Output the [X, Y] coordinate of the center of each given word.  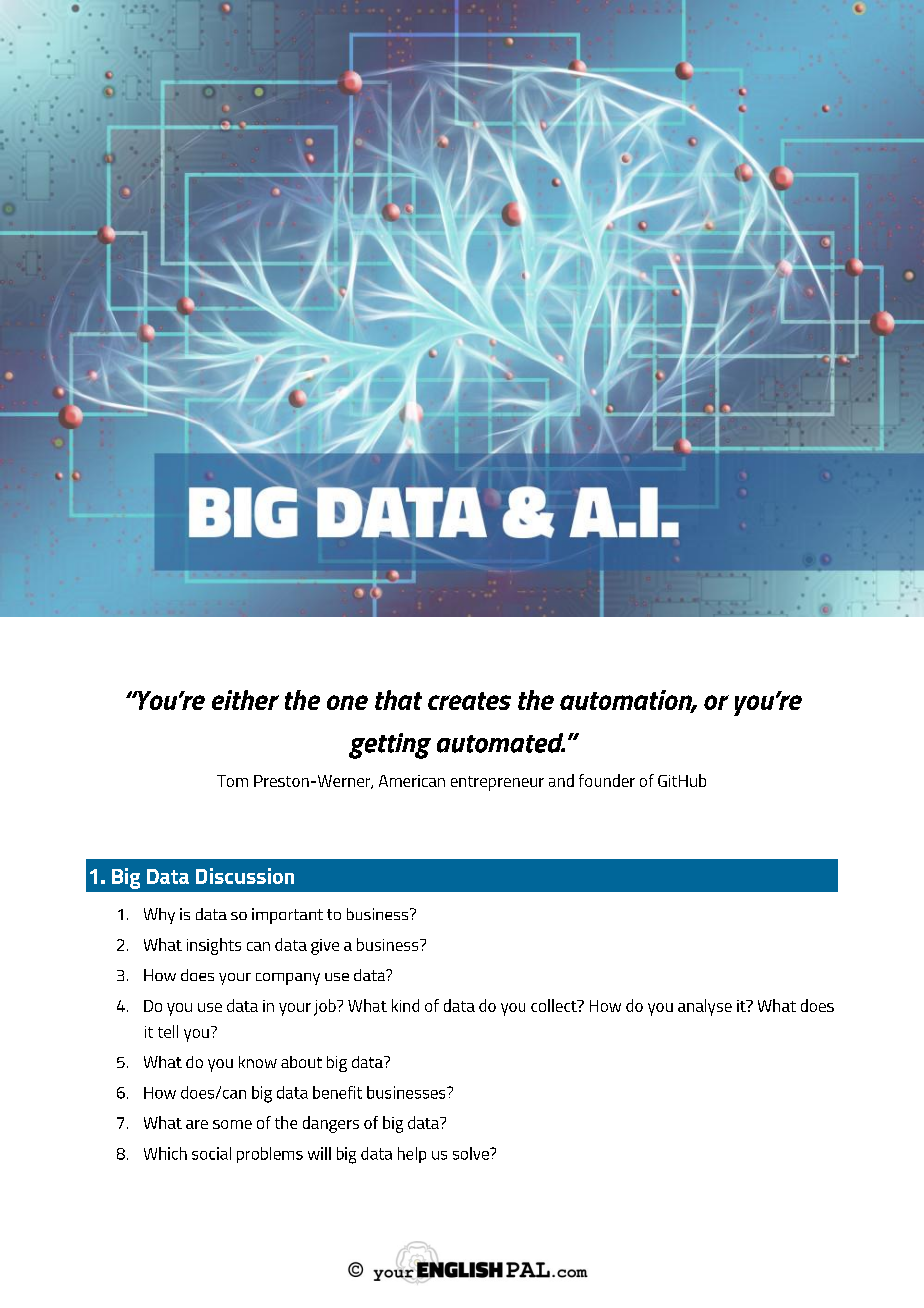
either [245, 700]
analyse [705, 1007]
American [412, 781]
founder [607, 780]
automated [501, 743]
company [288, 979]
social [211, 1153]
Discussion [245, 876]
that [398, 700]
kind [405, 1005]
